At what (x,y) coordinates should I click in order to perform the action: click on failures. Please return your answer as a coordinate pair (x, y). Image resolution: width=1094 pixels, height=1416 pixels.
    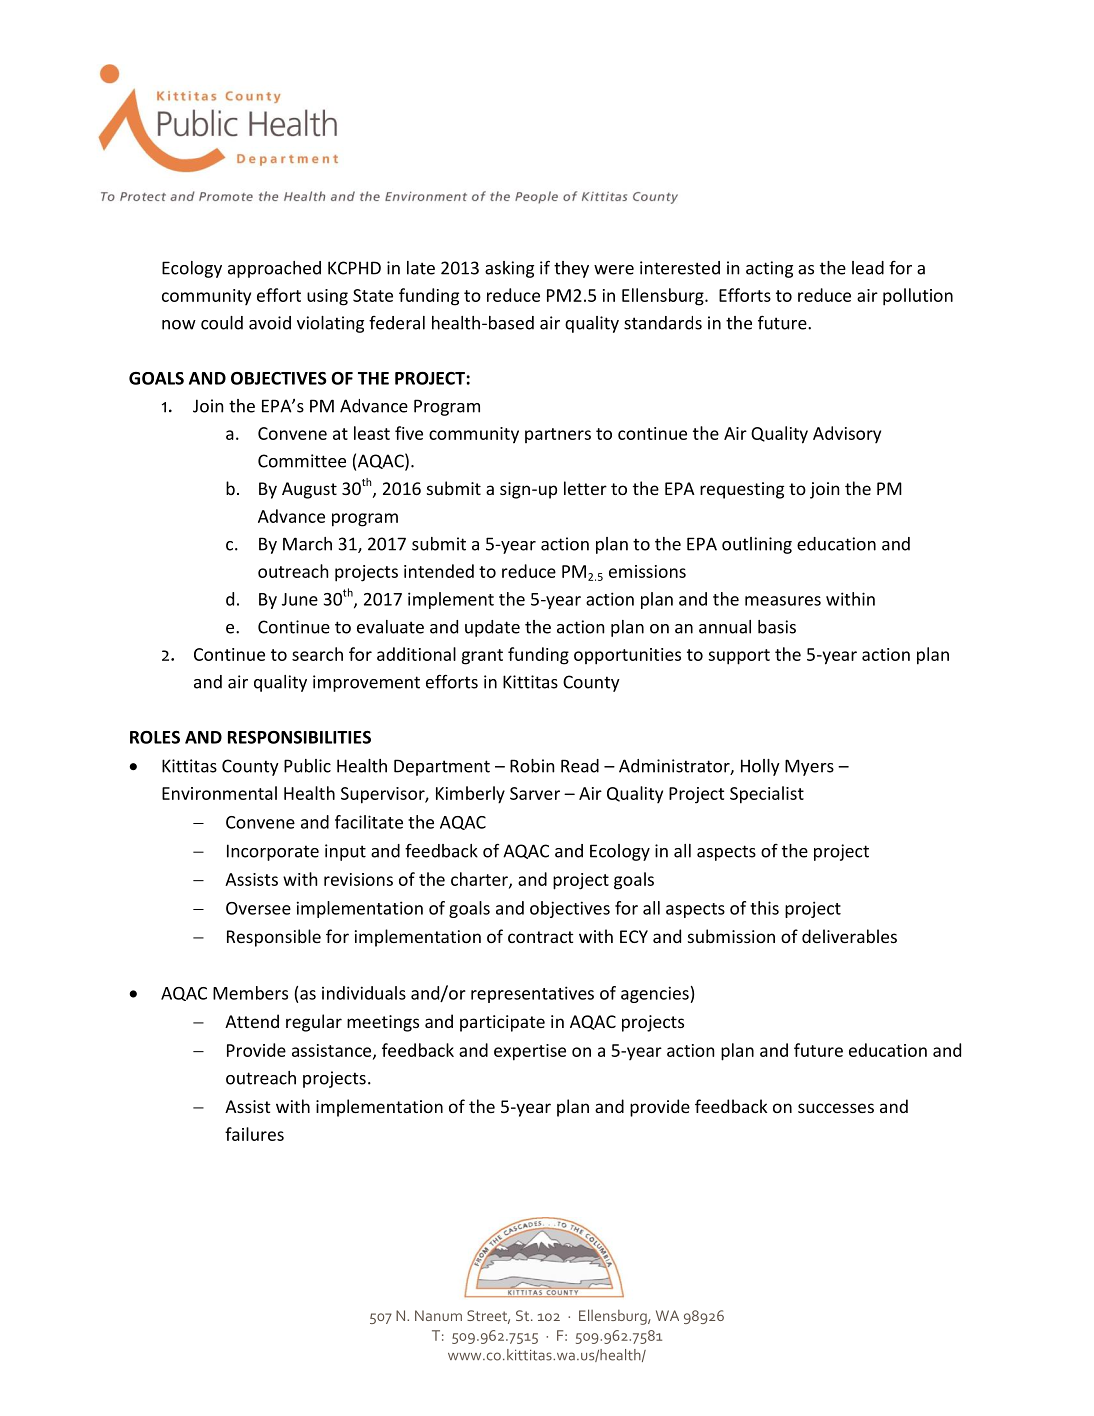
    Looking at the image, I should click on (254, 1134).
